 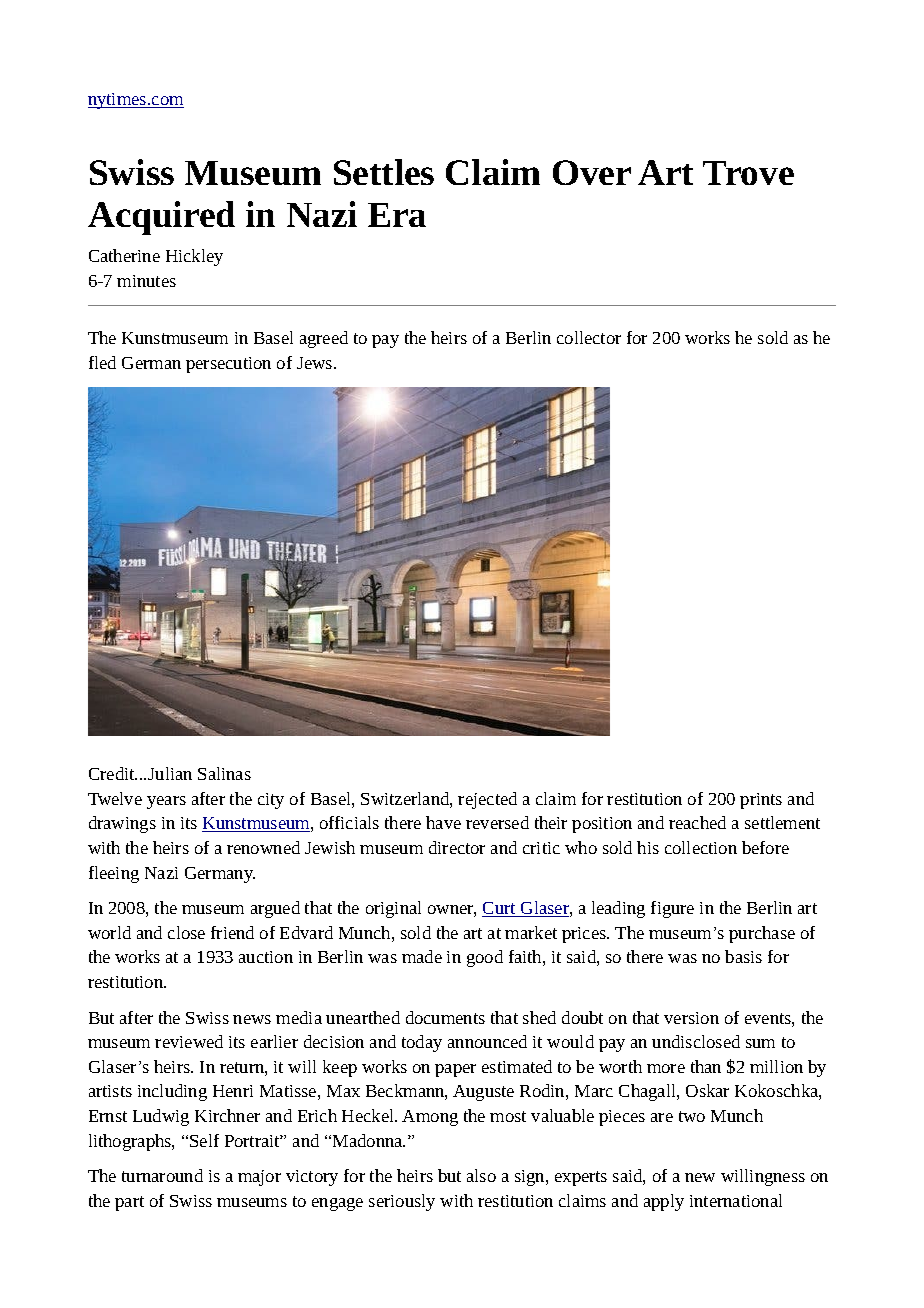 I want to click on made, so click(x=422, y=956).
